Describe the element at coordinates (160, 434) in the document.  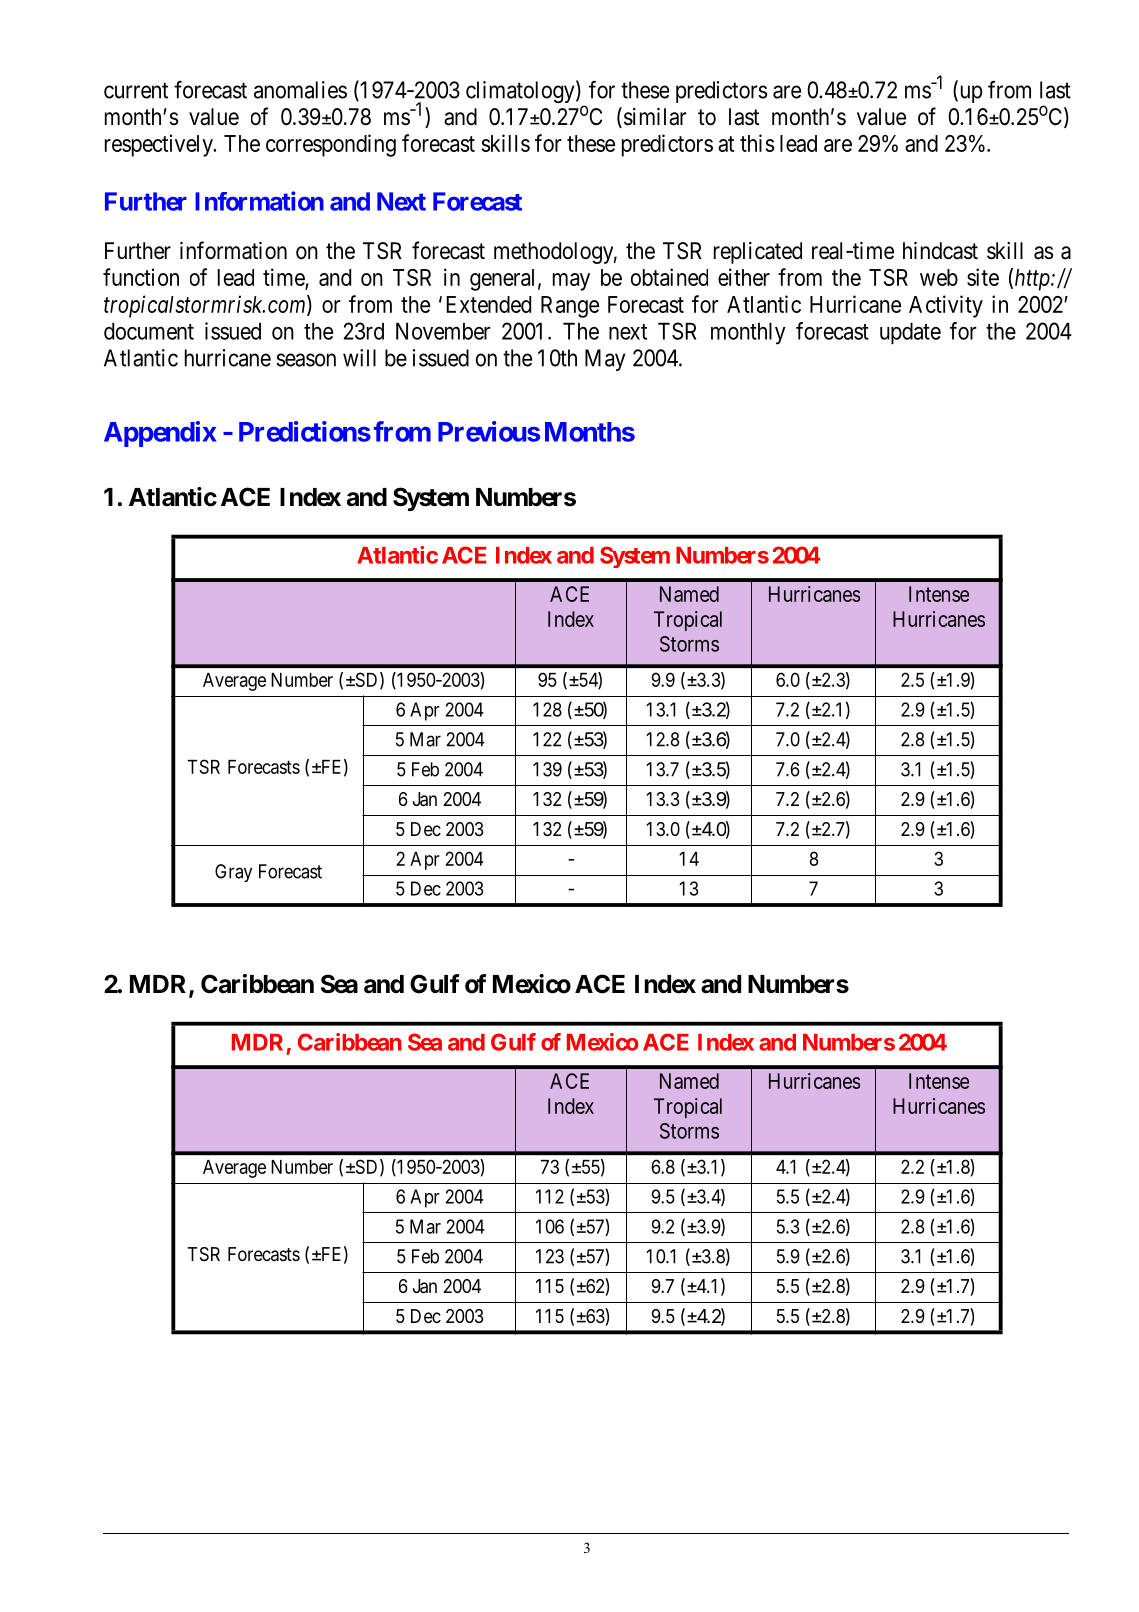
I see `Appendix` at that location.
